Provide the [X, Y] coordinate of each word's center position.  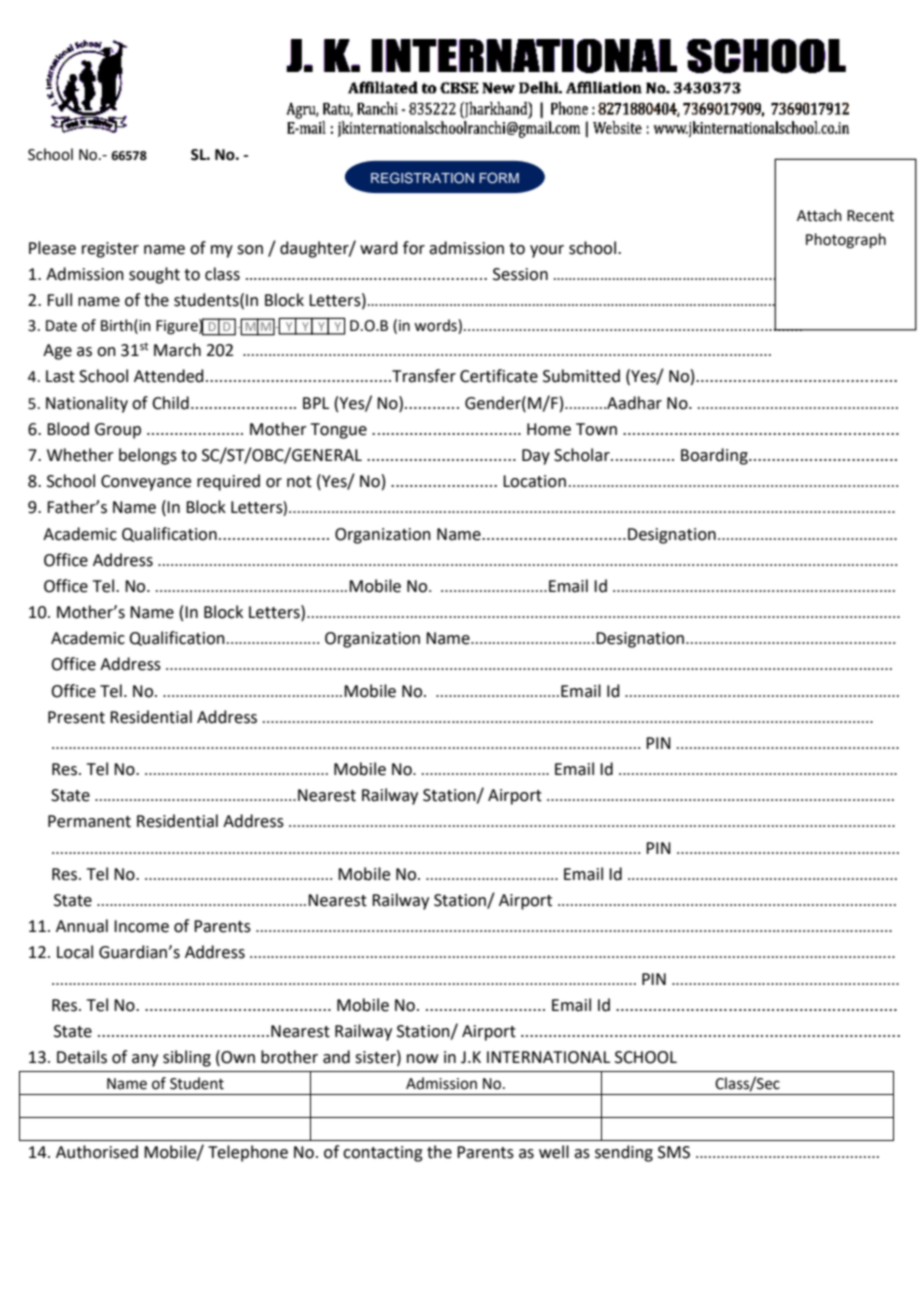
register [110, 250]
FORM [499, 178]
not [299, 482]
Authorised [97, 1152]
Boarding [715, 456]
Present [76, 717]
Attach [819, 215]
